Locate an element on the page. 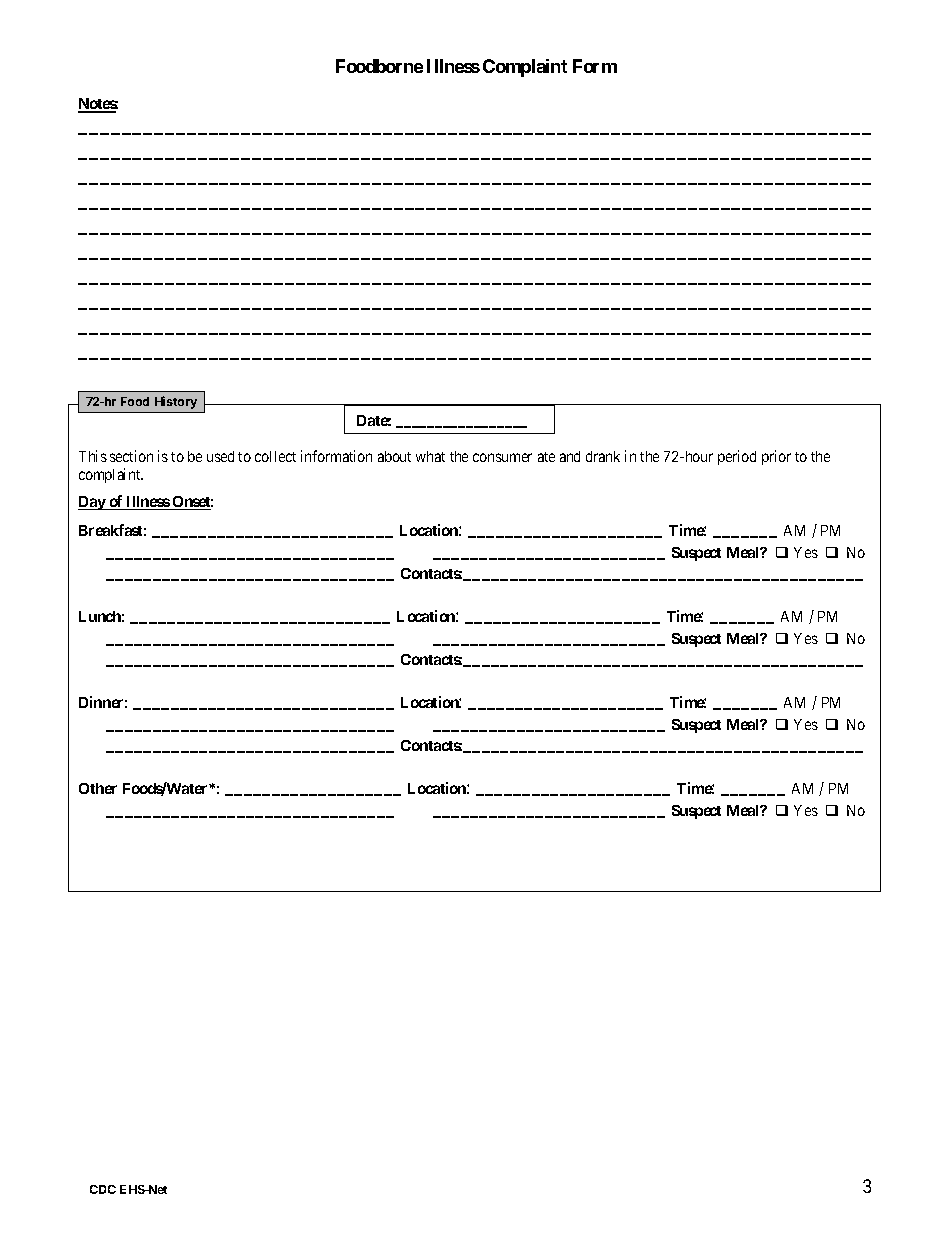 This document has height=1233, width=952. section is located at coordinates (131, 456).
